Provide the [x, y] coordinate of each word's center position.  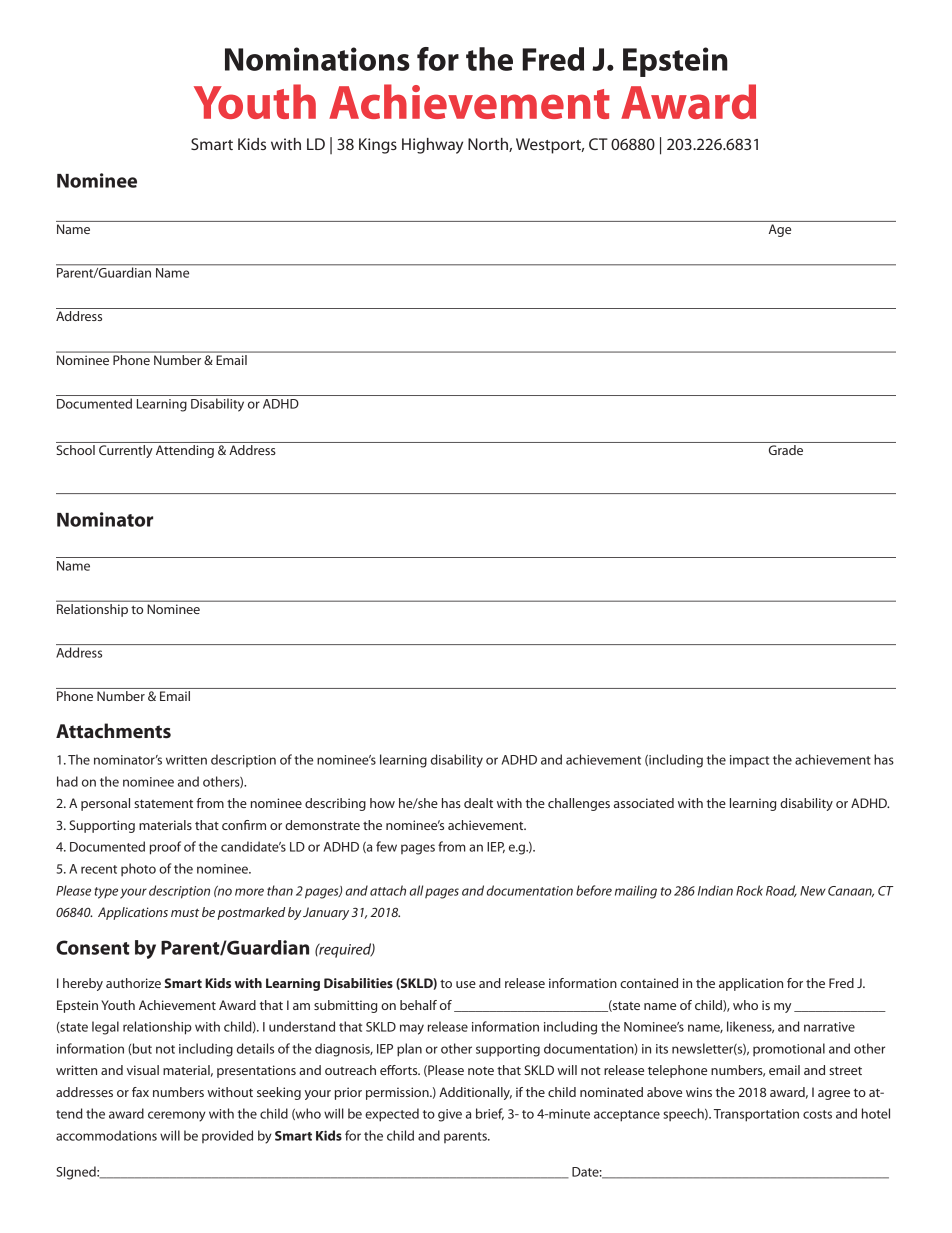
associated [644, 803]
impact [749, 761]
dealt [478, 803]
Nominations [317, 59]
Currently [126, 451]
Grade [786, 450]
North [489, 145]
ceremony [177, 1116]
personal [105, 804]
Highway [432, 146]
